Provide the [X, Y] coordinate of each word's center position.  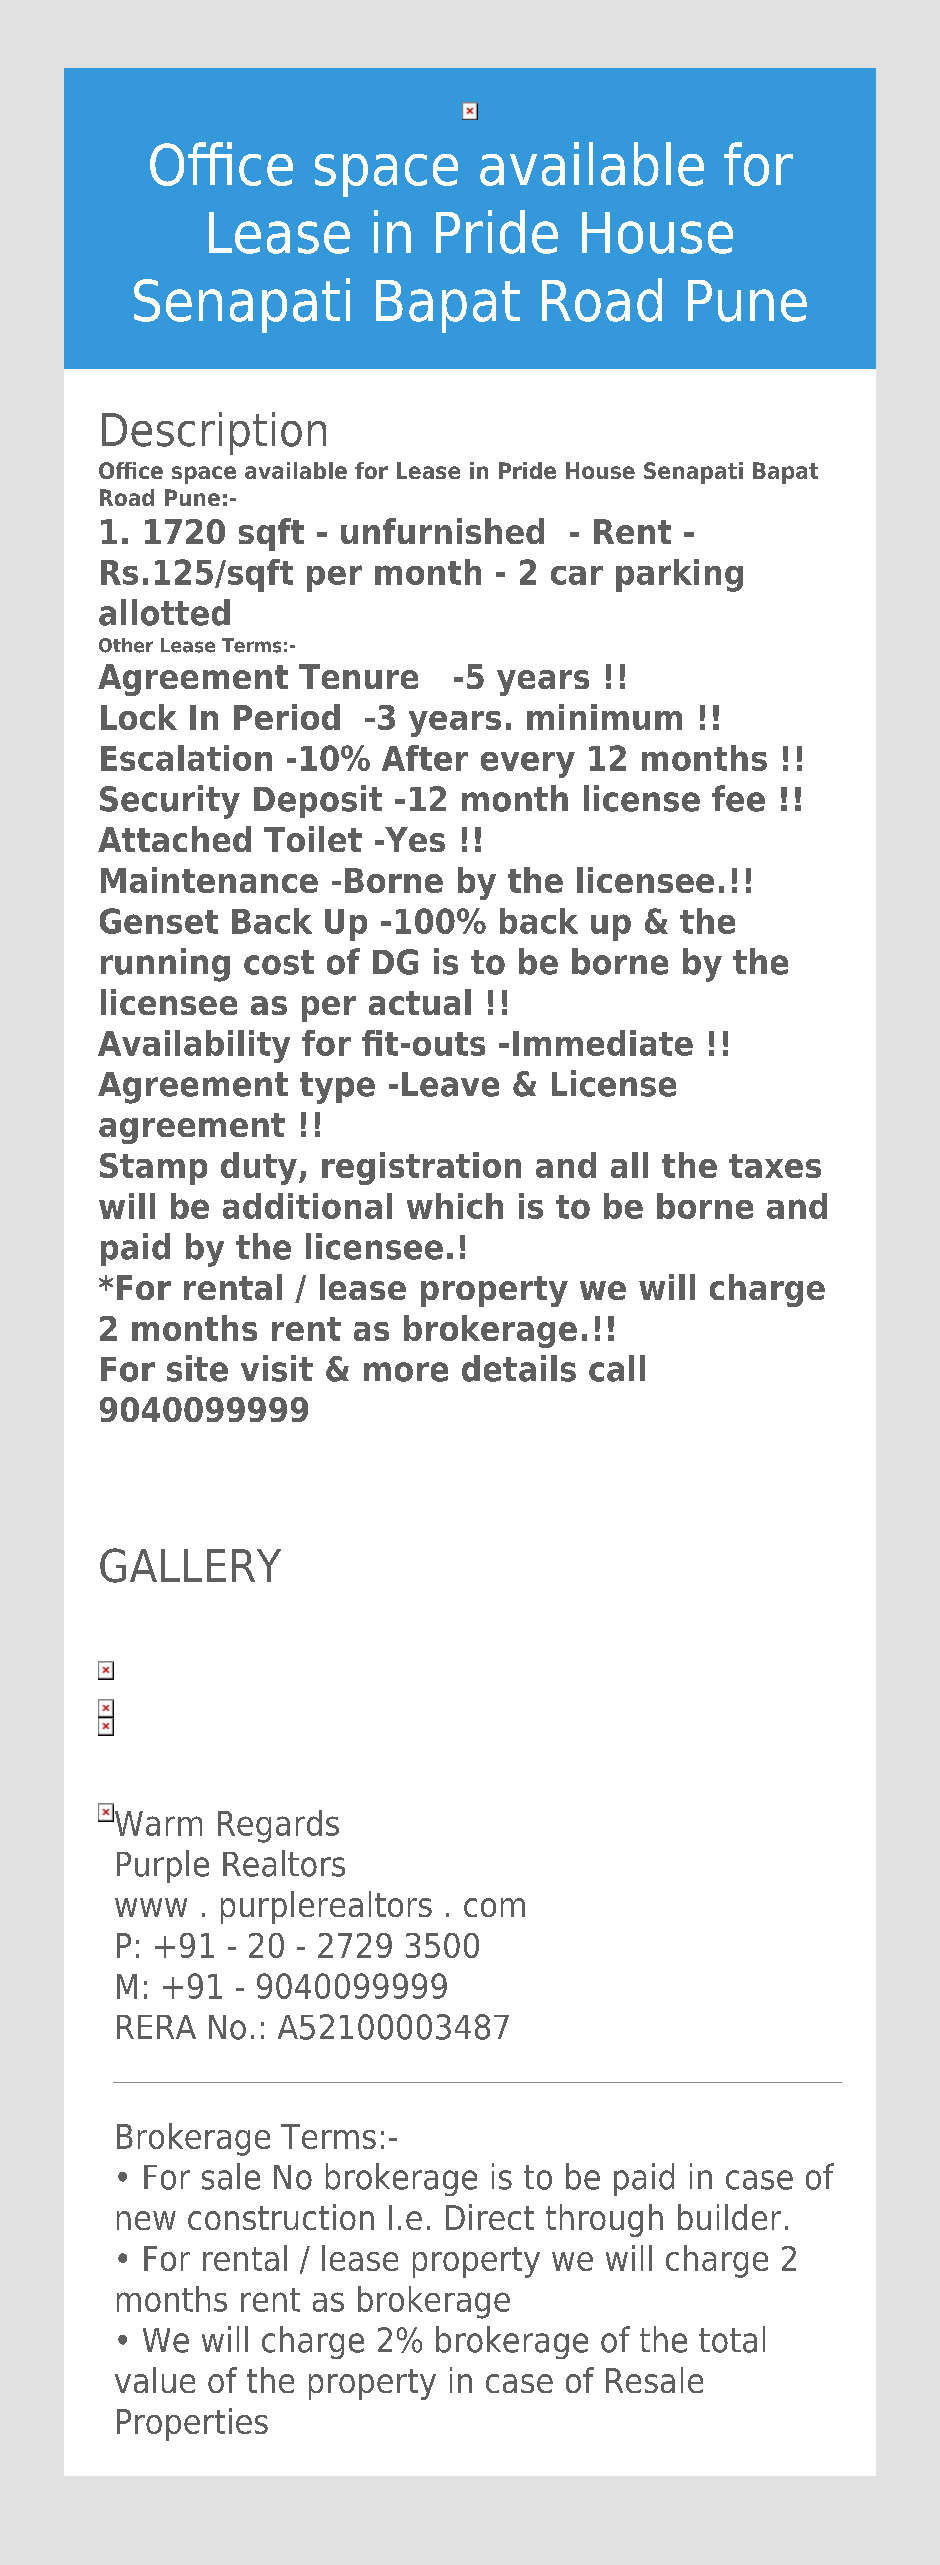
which [455, 1206]
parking [679, 575]
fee [738, 798]
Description [214, 433]
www [151, 1907]
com [494, 1907]
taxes [775, 1166]
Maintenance [209, 880]
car [577, 575]
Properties [192, 2424]
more [406, 1372]
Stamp [153, 1169]
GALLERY [190, 1565]
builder [729, 2217]
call [617, 1368]
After [425, 758]
